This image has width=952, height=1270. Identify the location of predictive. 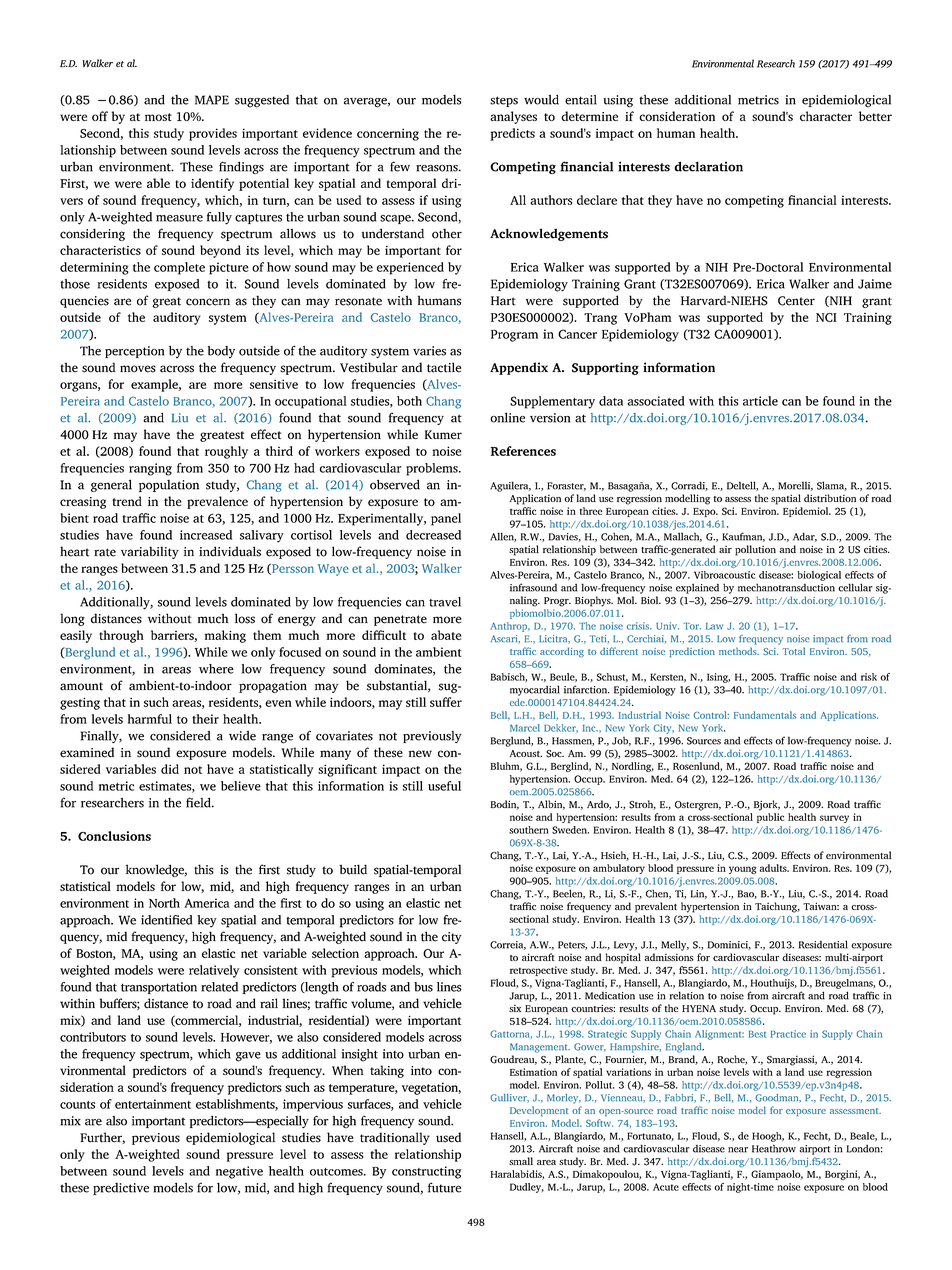
(121, 1189).
